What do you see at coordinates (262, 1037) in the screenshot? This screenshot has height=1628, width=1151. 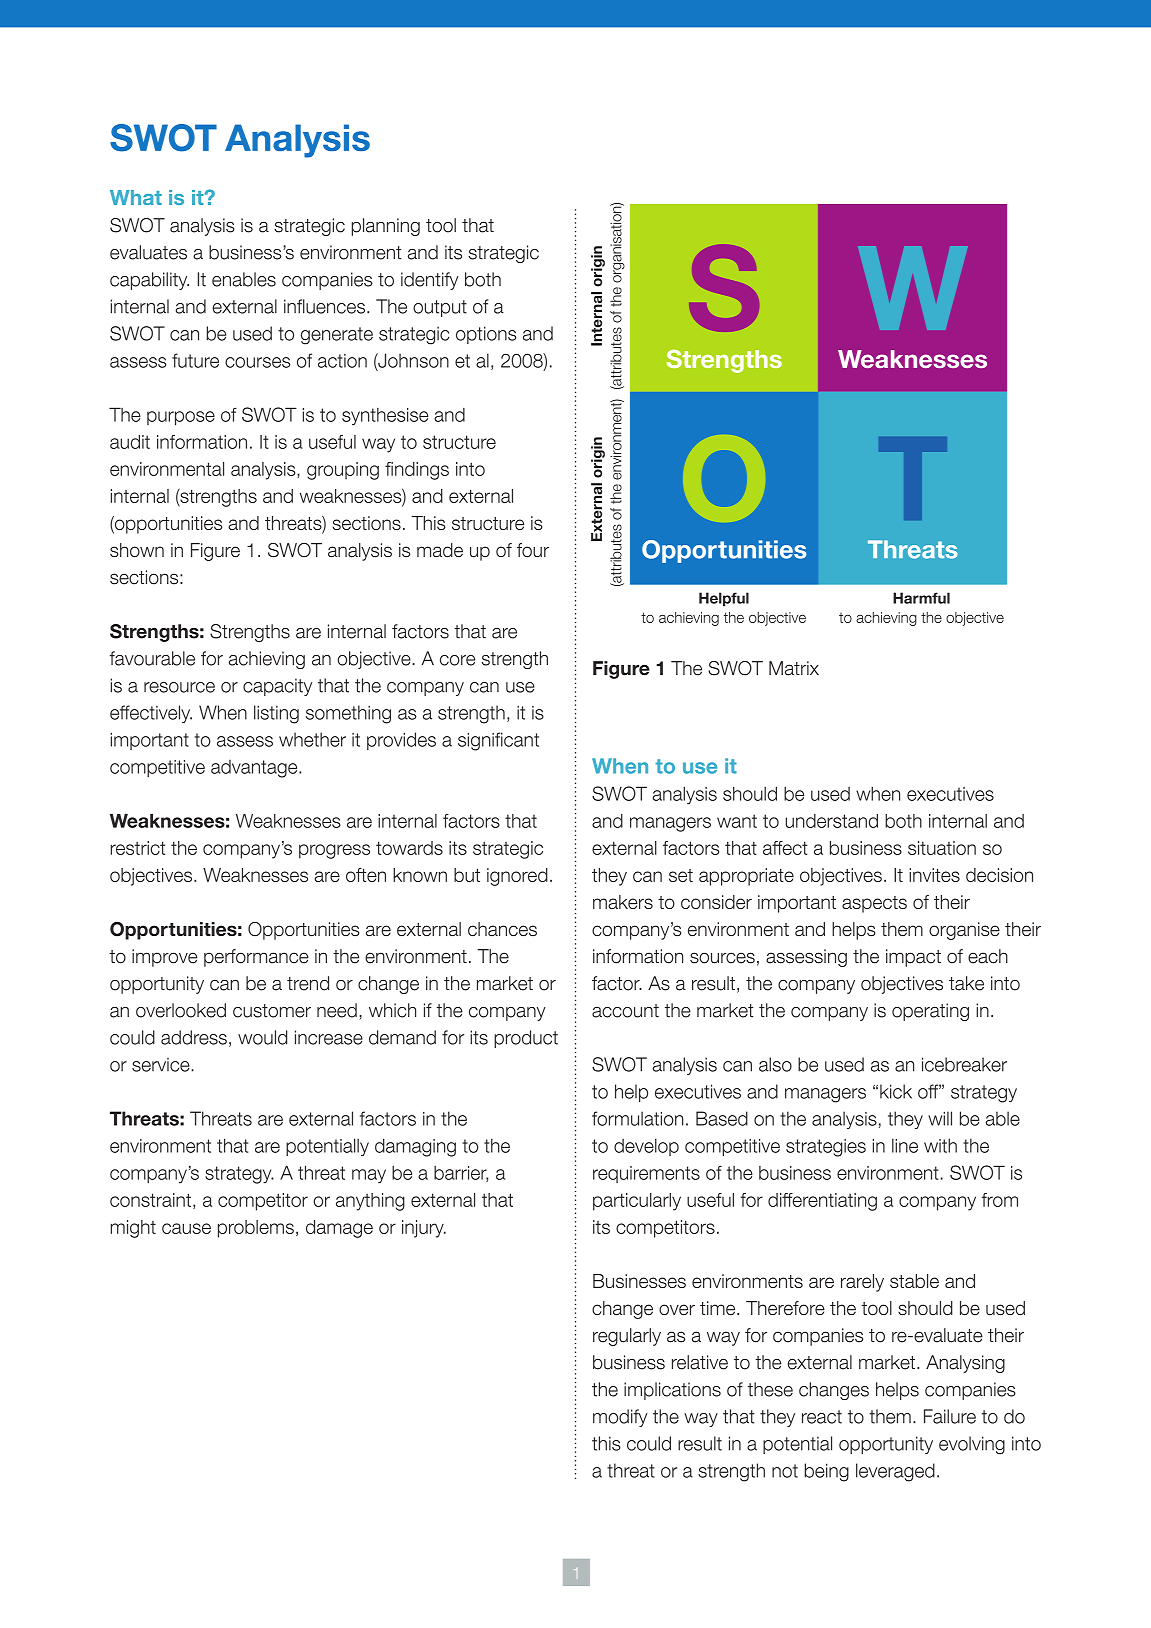 I see `would` at bounding box center [262, 1037].
